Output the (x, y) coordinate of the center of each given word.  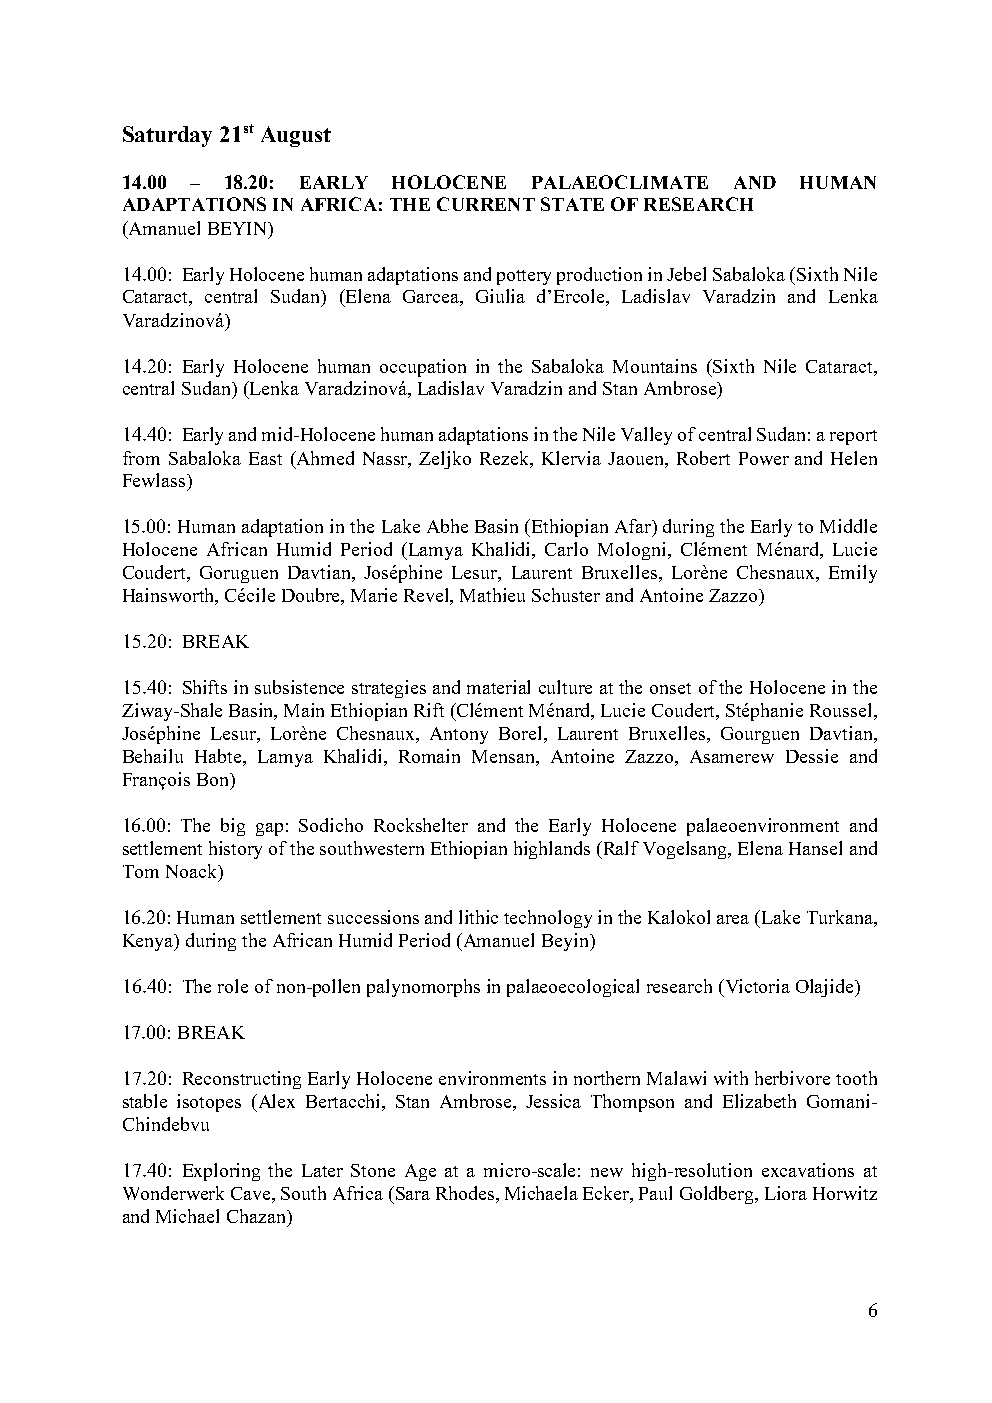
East (265, 458)
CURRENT (486, 204)
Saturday (167, 136)
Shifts (205, 687)
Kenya (149, 942)
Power (764, 458)
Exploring (221, 1172)
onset (670, 688)
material (498, 687)
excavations (808, 1170)
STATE (572, 204)
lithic (478, 917)
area (733, 919)
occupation (423, 368)
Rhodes (465, 1193)
